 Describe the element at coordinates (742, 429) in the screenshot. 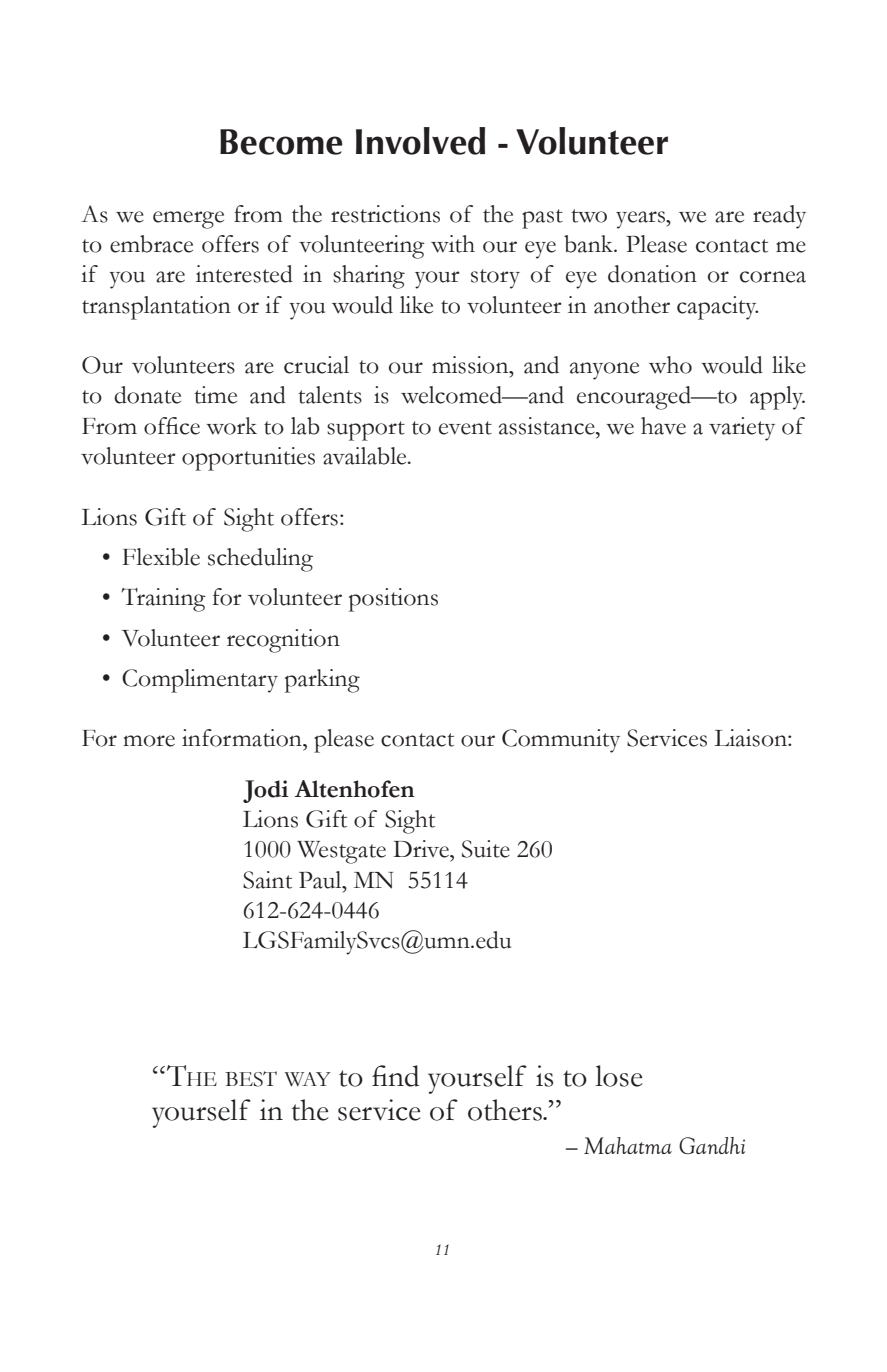

I see `variety` at that location.
